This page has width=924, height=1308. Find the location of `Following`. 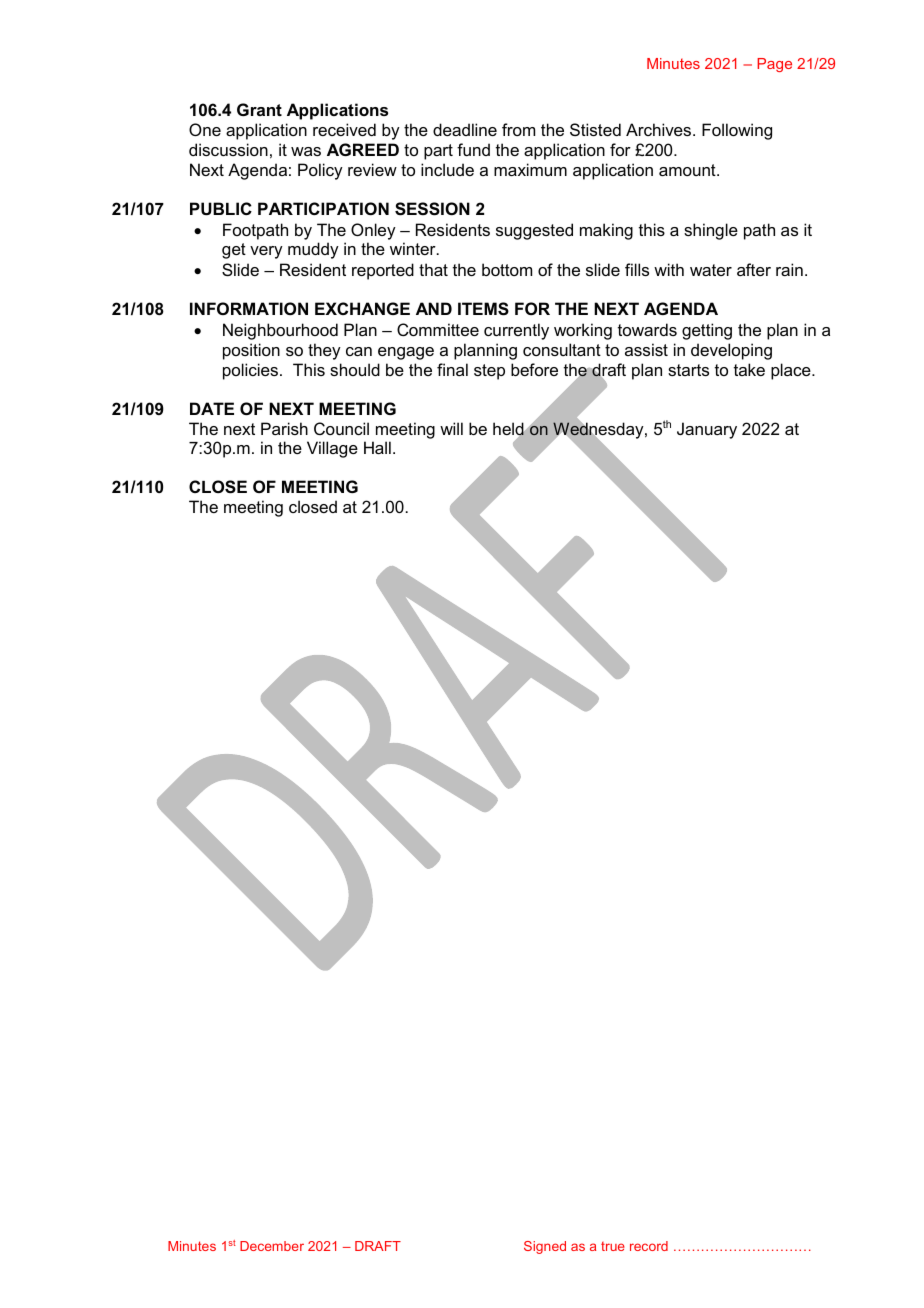

Following is located at coordinates (737, 131).
